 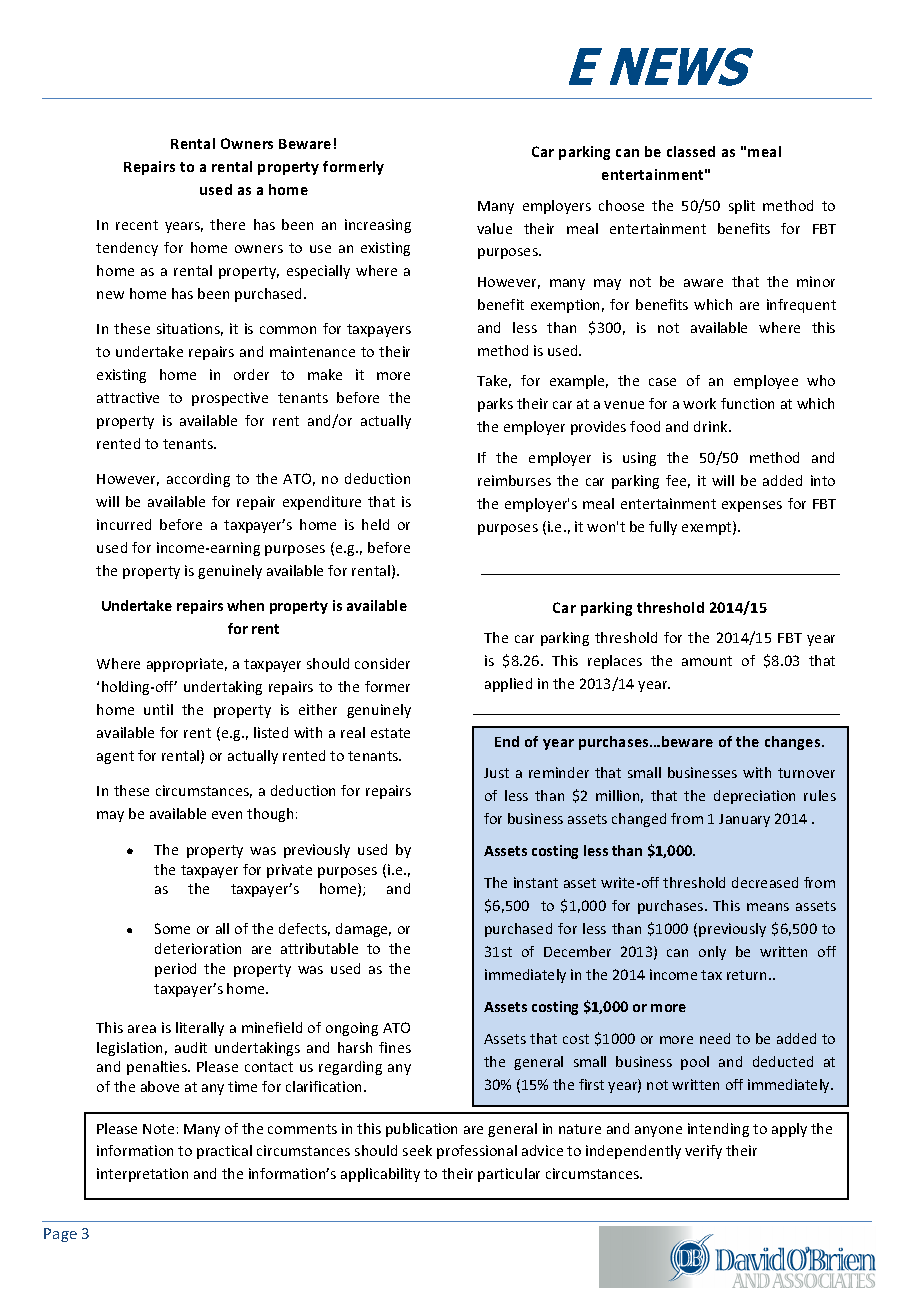 I want to click on only, so click(x=712, y=953).
